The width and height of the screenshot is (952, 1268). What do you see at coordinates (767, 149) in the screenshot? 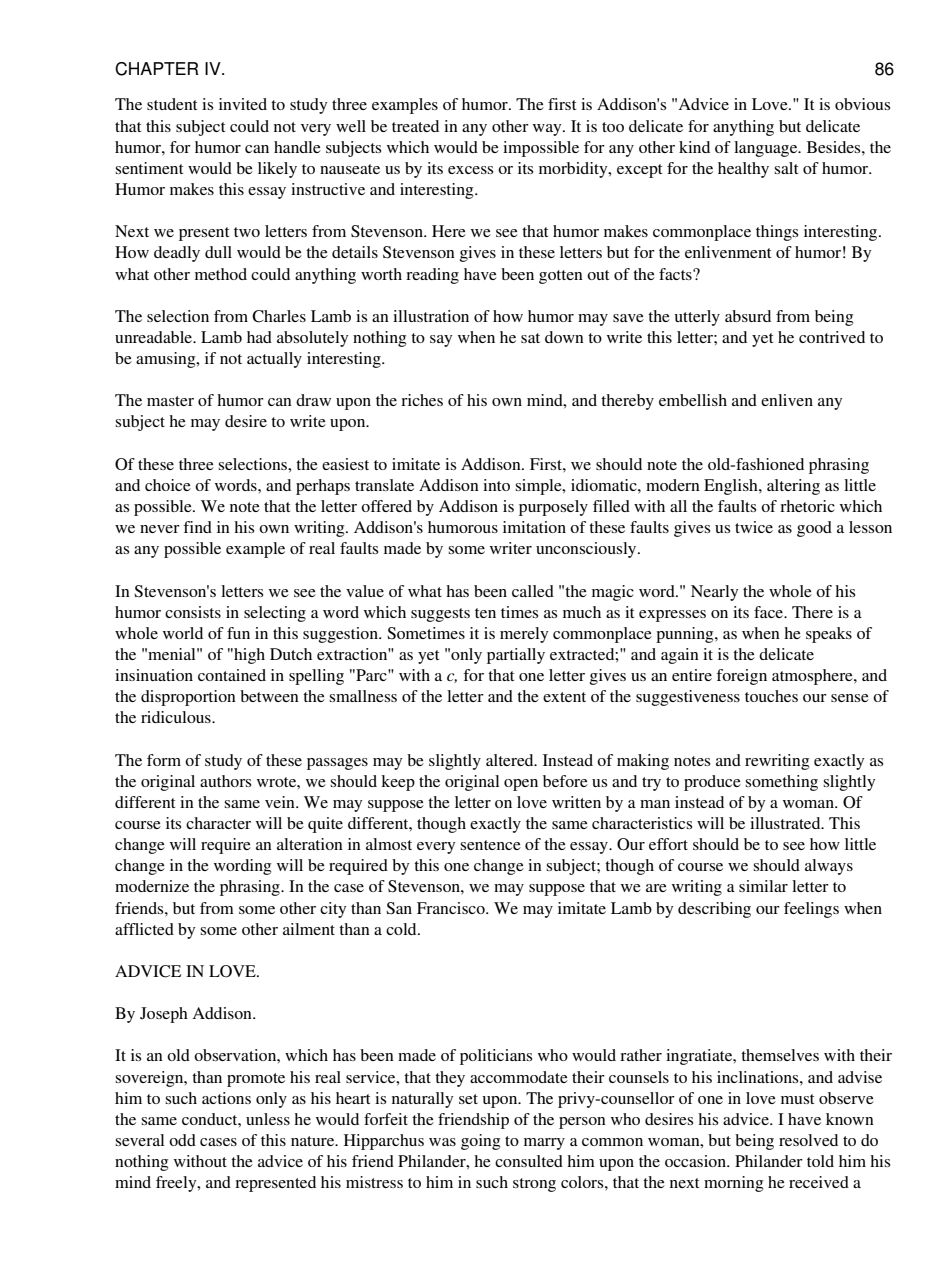
I see `language` at bounding box center [767, 149].
